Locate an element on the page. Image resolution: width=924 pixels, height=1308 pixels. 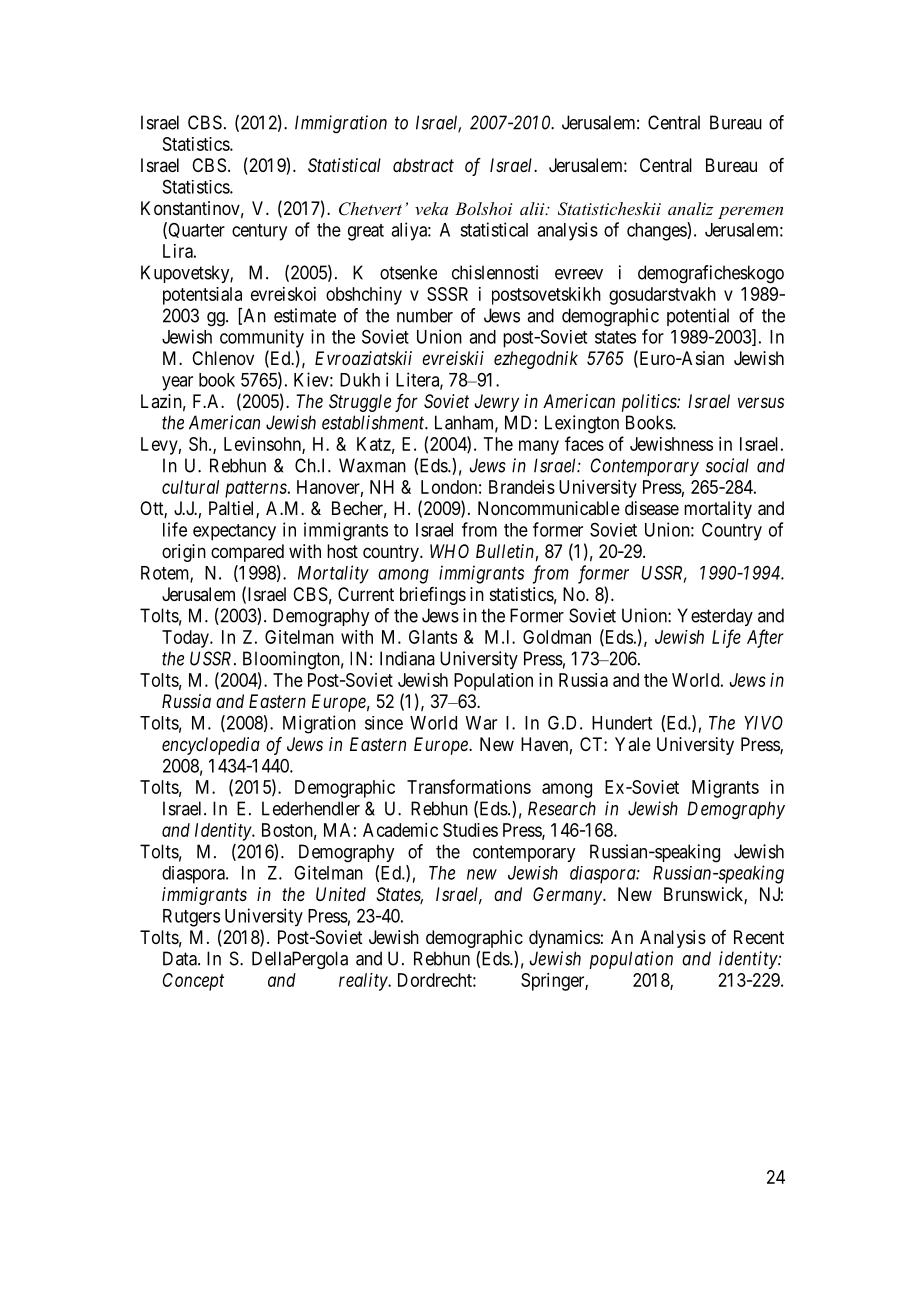
WHO is located at coordinates (449, 551).
